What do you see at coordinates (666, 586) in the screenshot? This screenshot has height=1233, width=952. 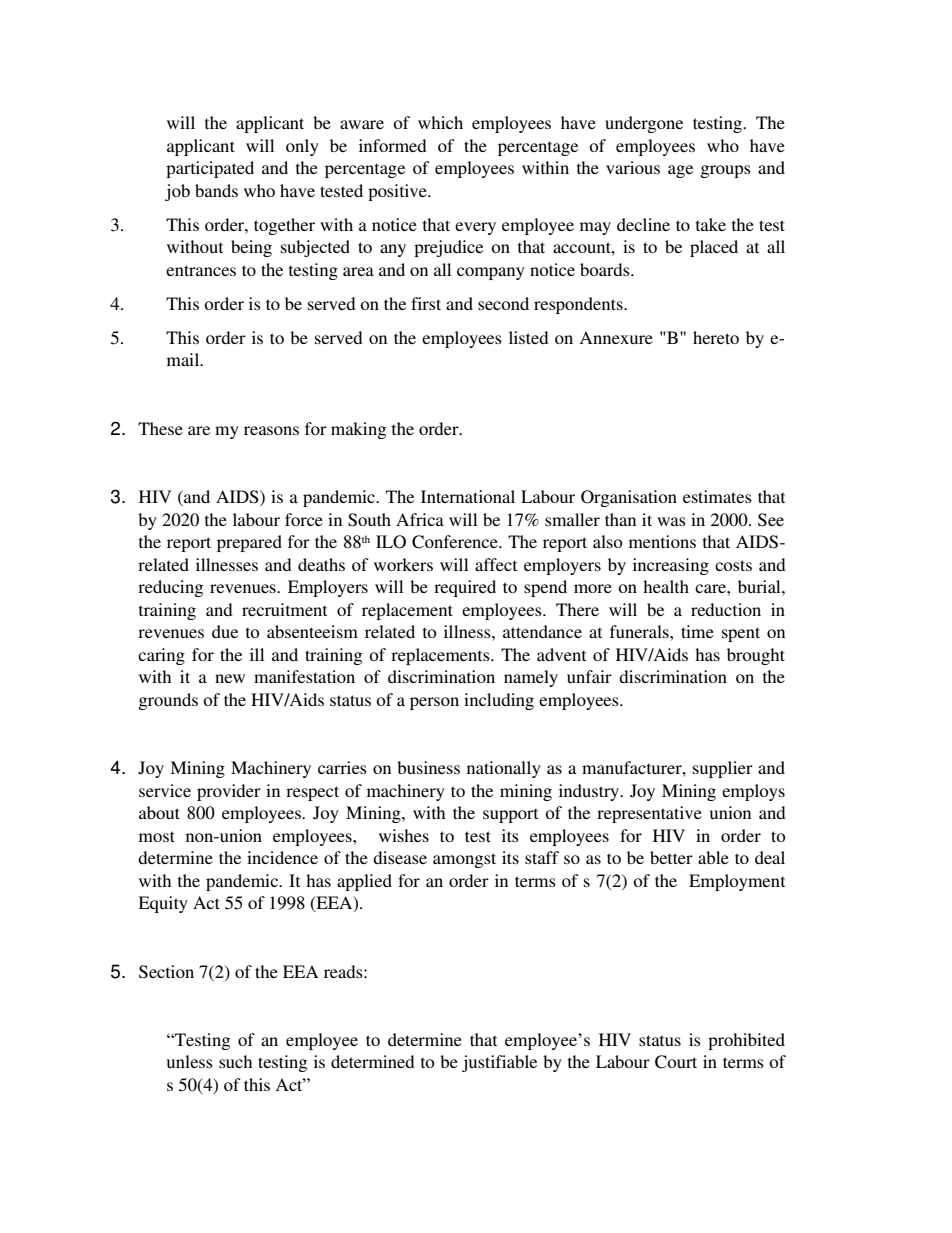 I see `health` at bounding box center [666, 586].
